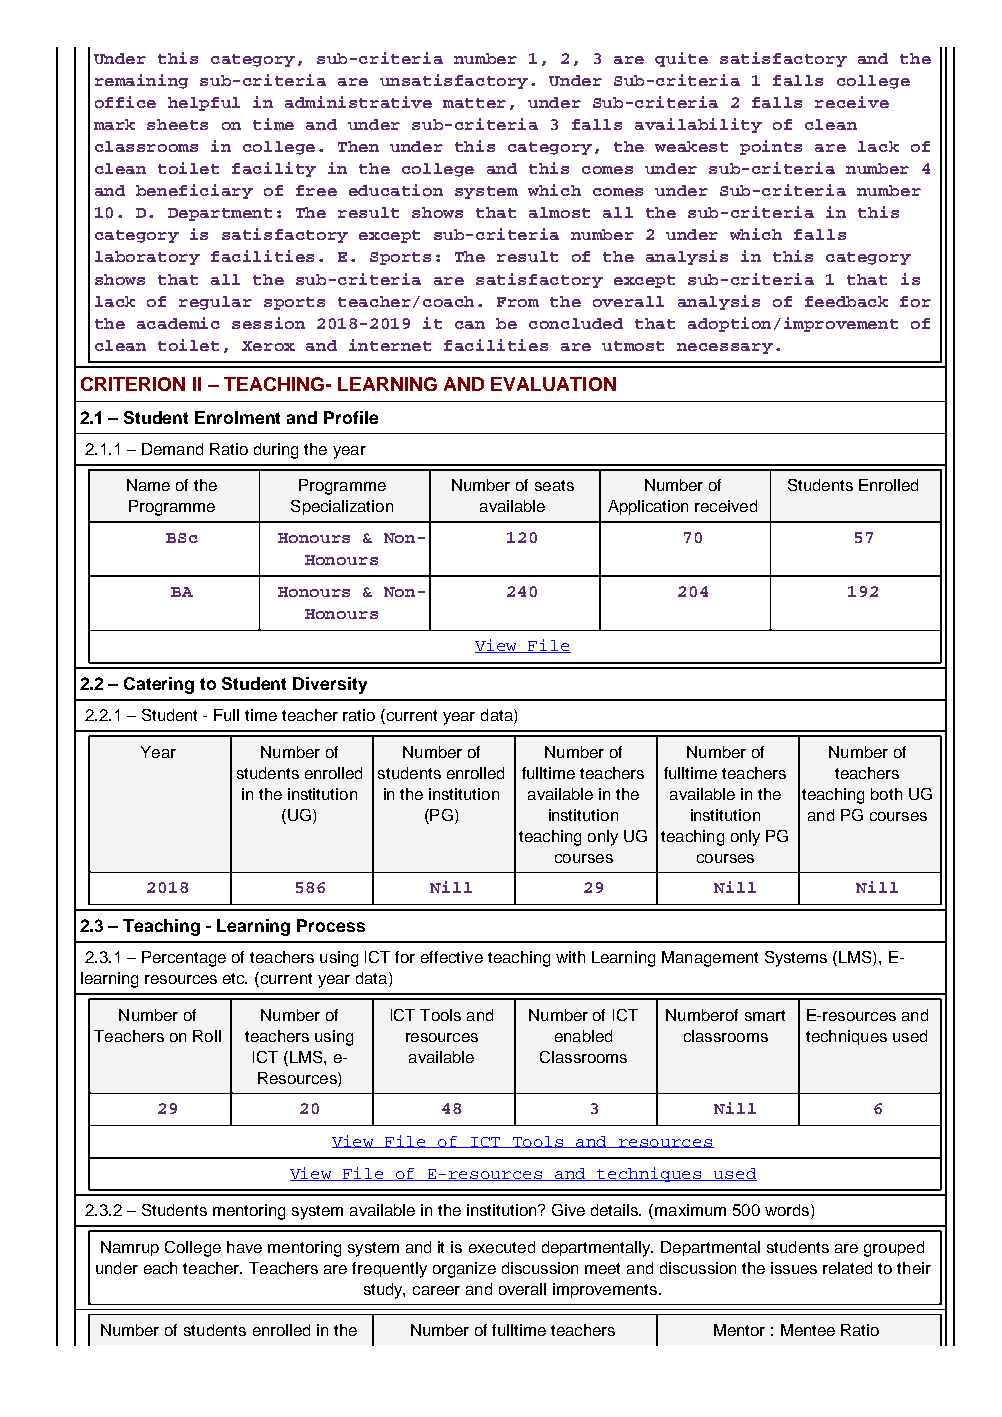  Describe the element at coordinates (464, 1270) in the page. I see `organize` at that location.
